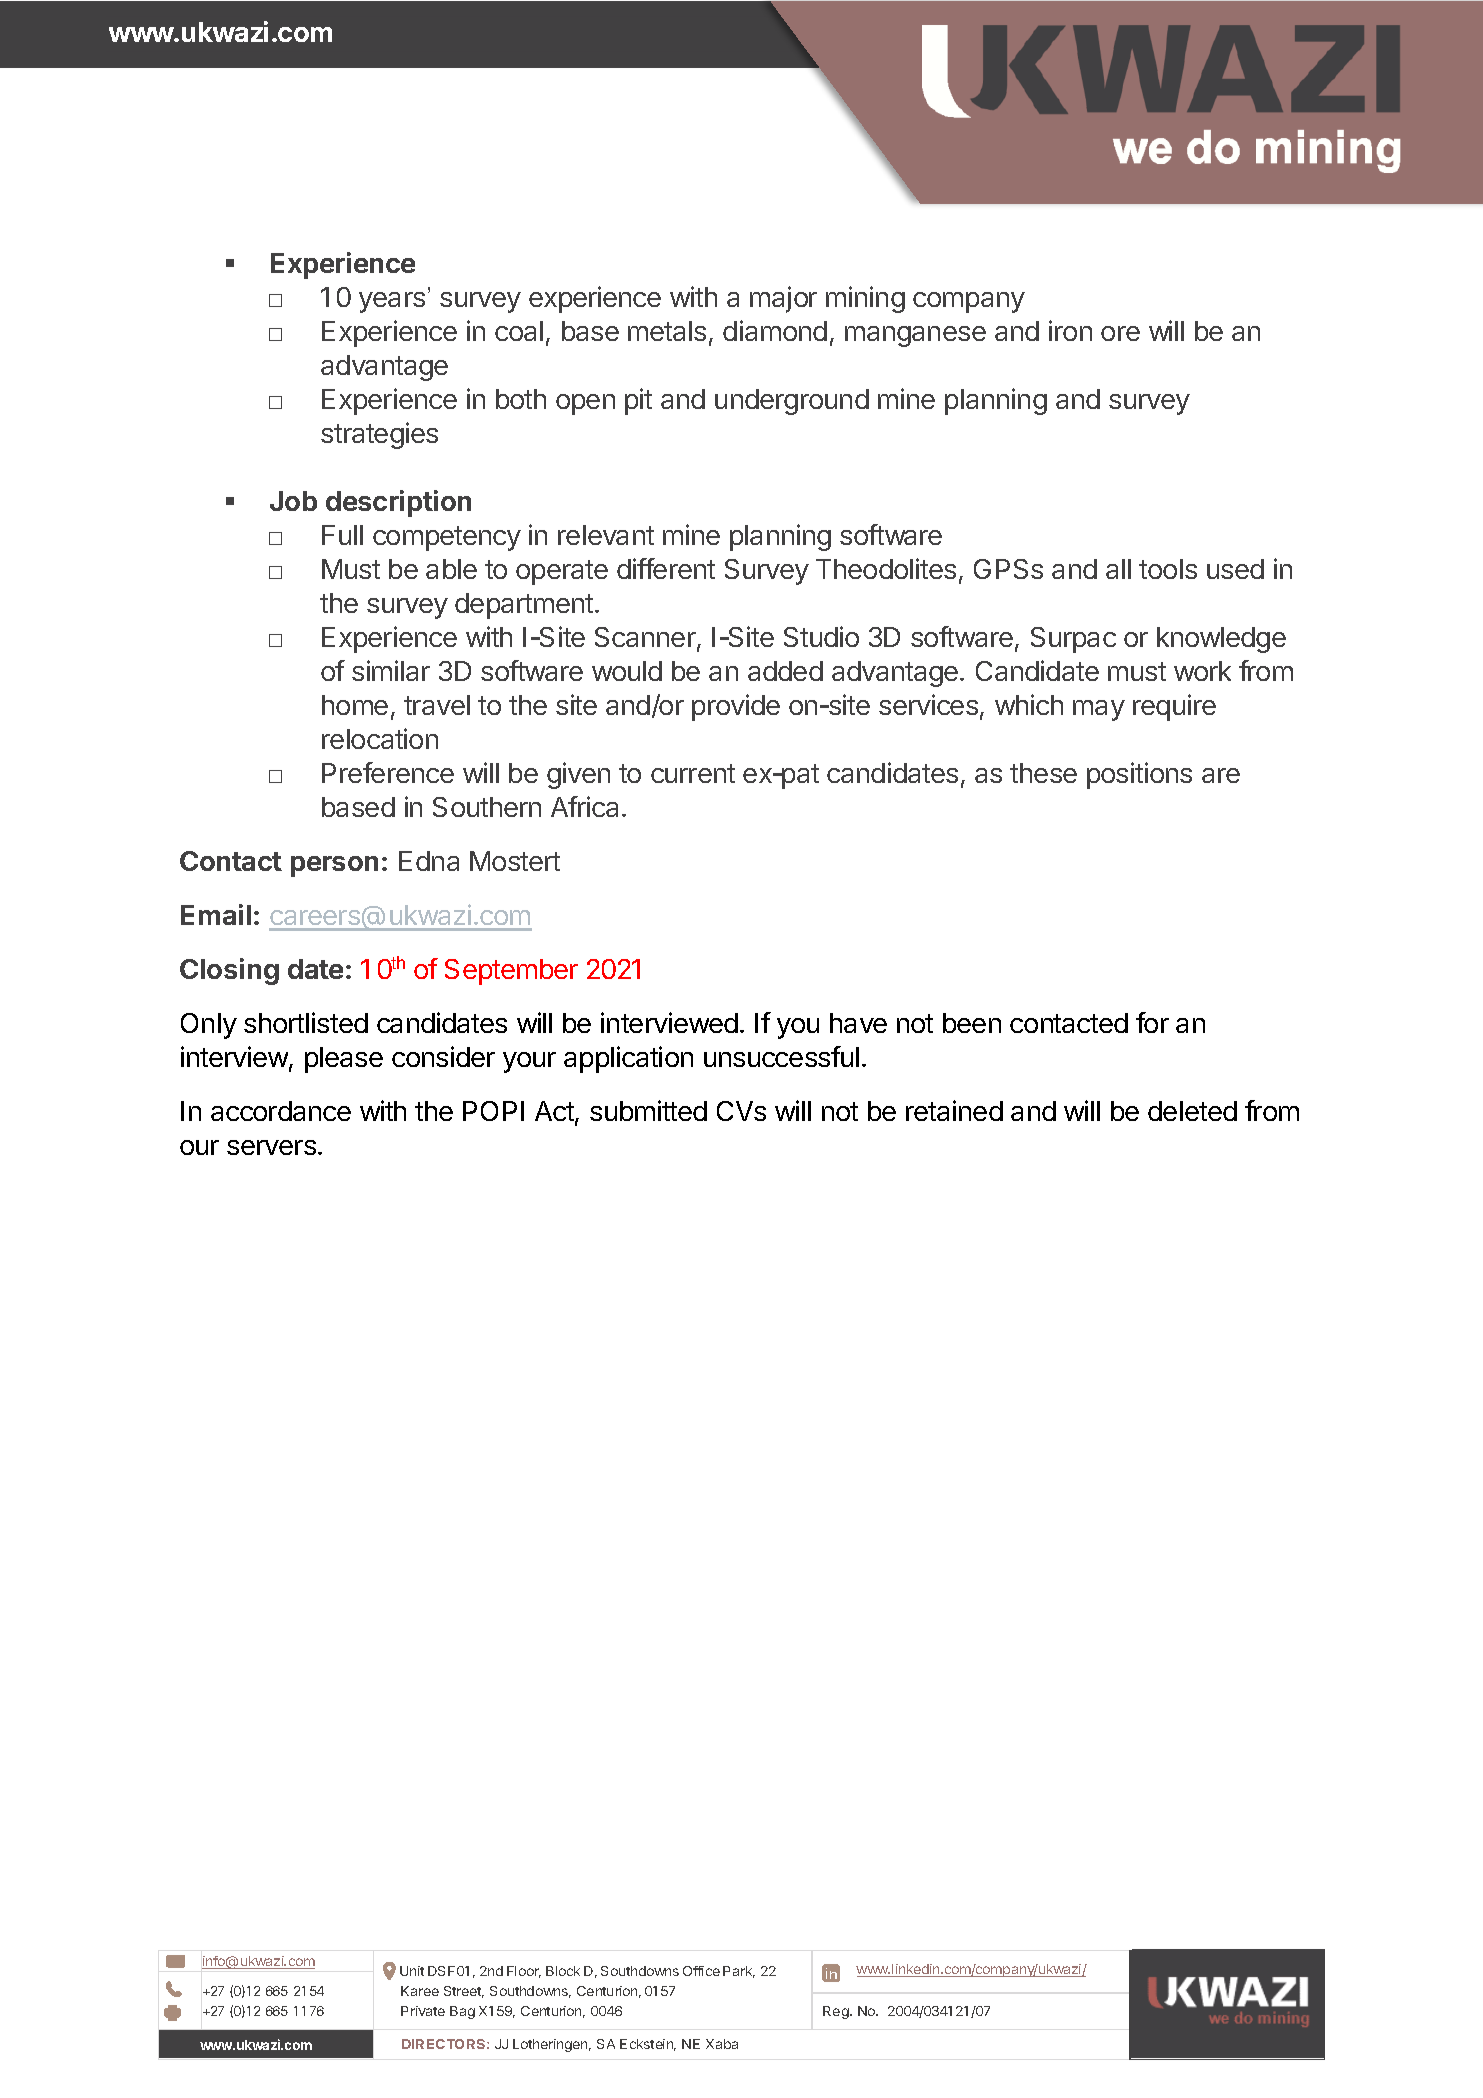  I want to click on deleted, so click(1192, 1111).
